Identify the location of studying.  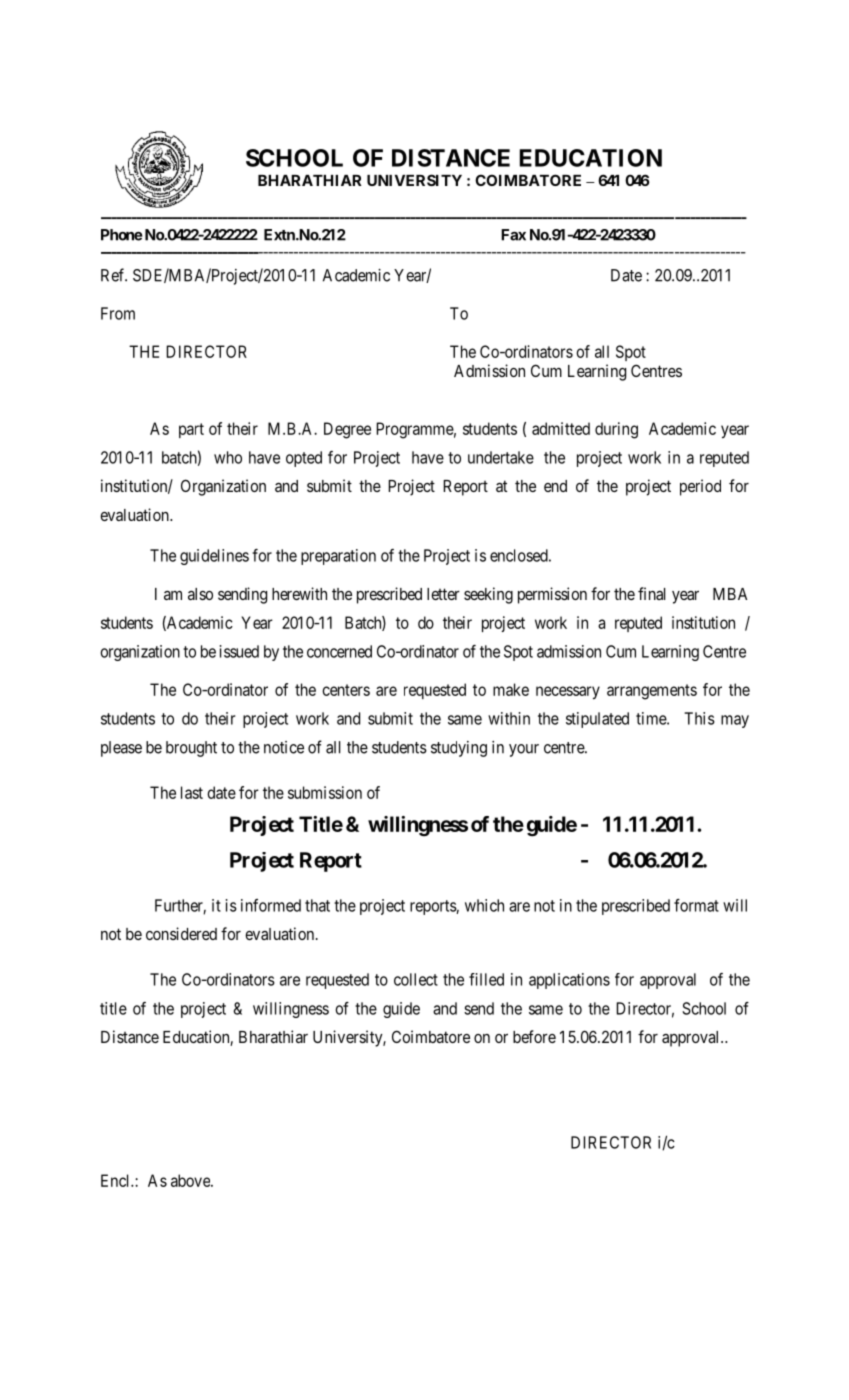
(459, 749).
